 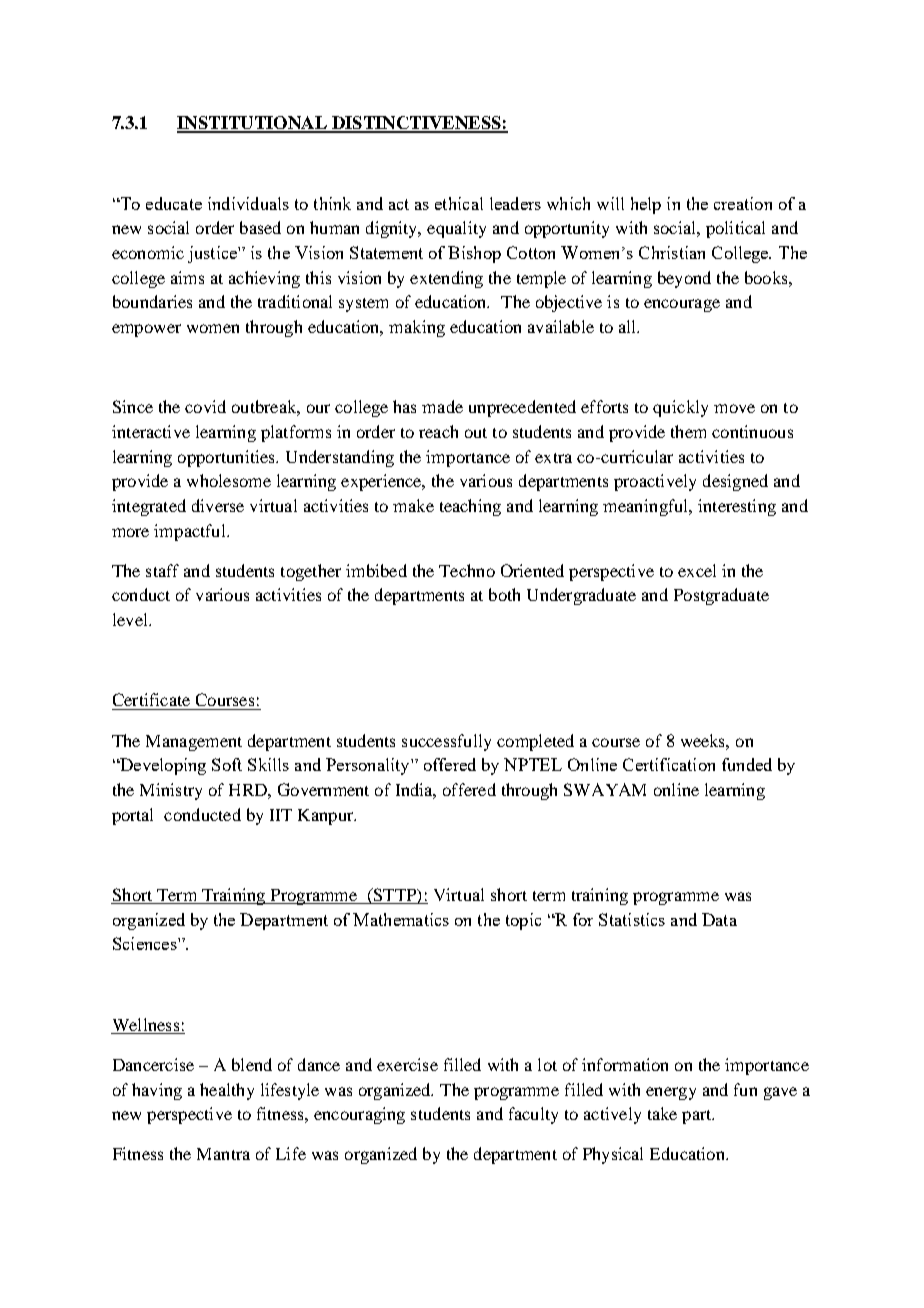 What do you see at coordinates (662, 1113) in the screenshot?
I see `take` at bounding box center [662, 1113].
